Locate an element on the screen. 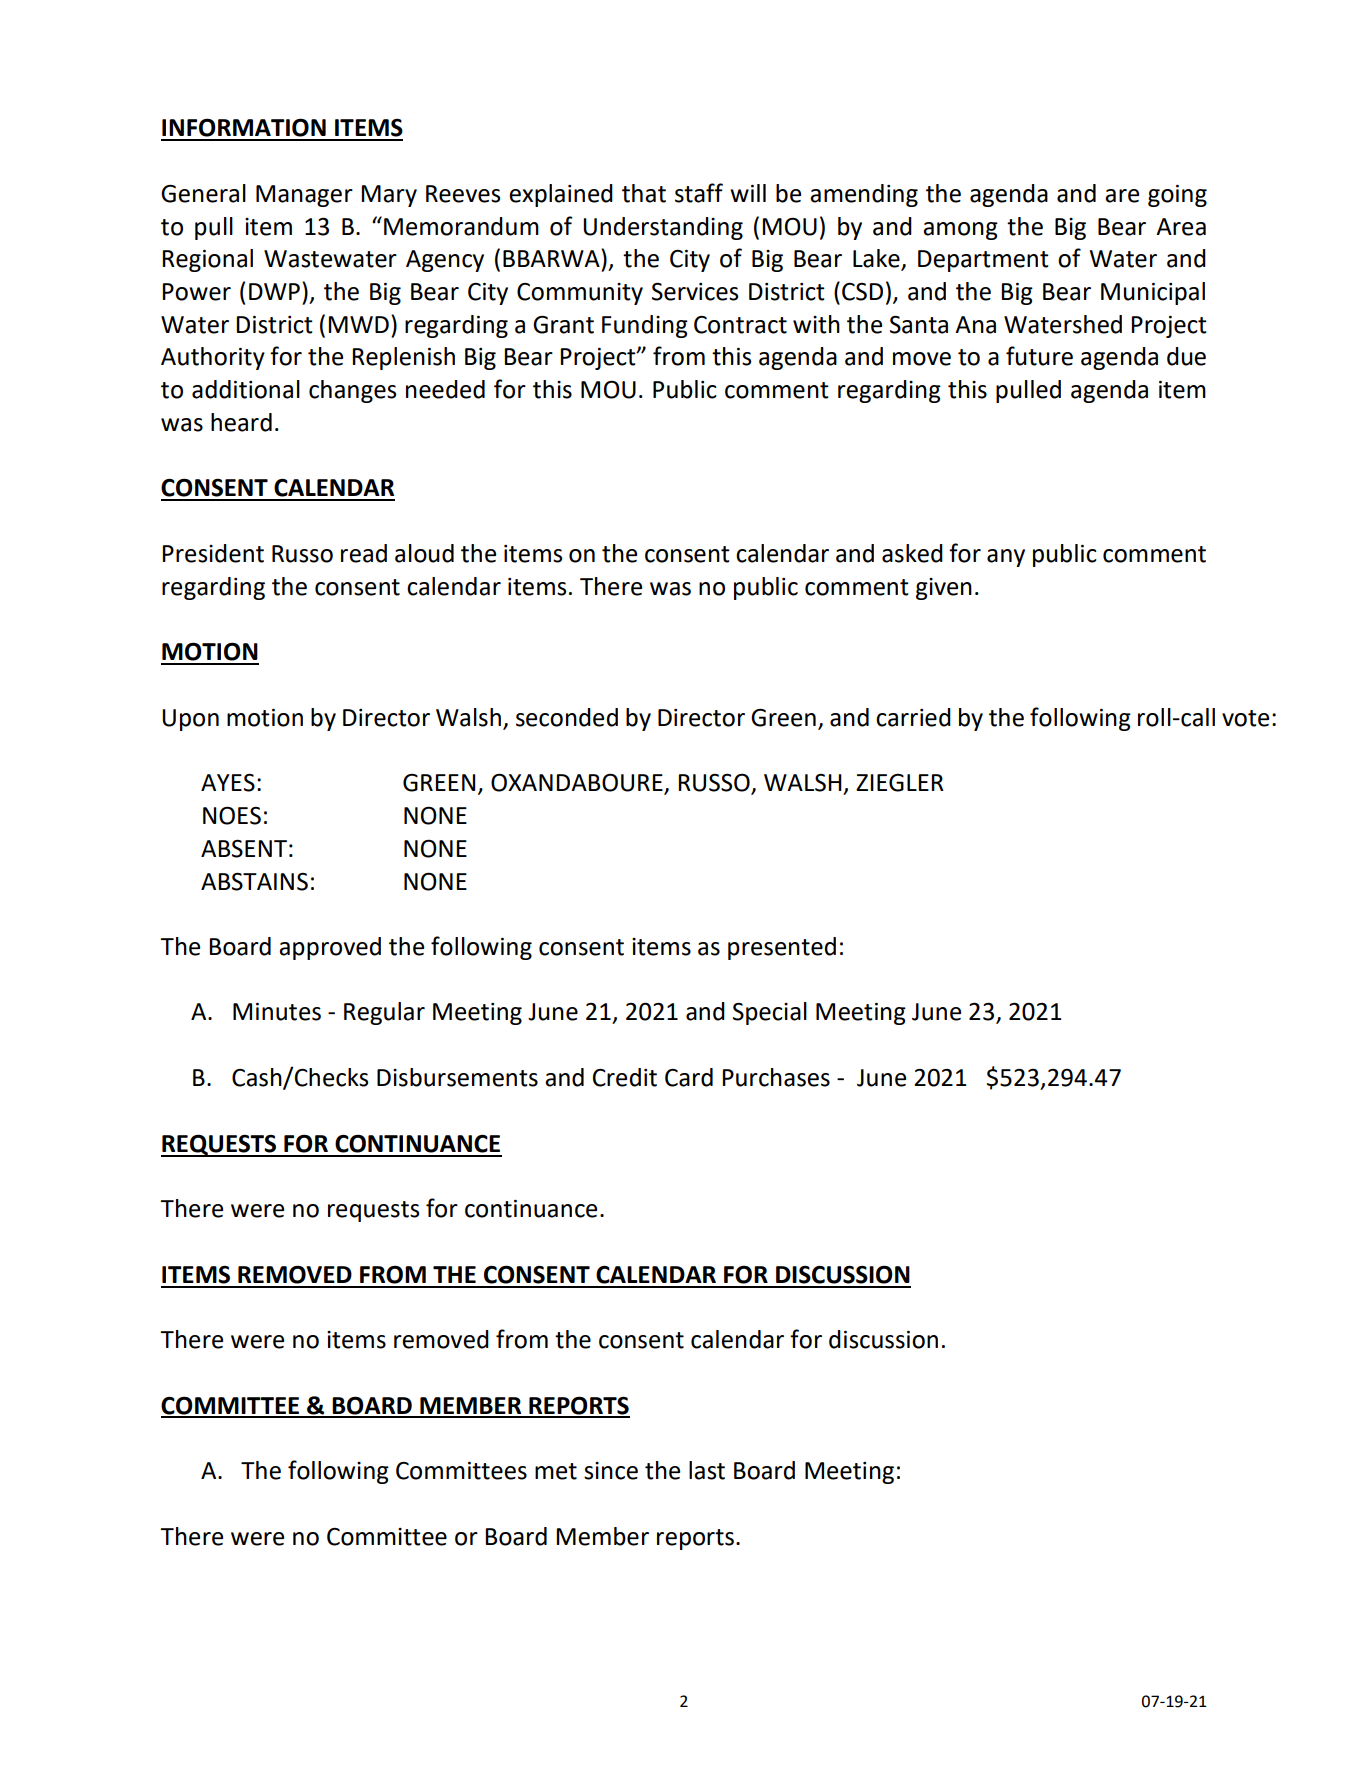 The height and width of the screenshot is (1771, 1368). Special is located at coordinates (770, 1013).
